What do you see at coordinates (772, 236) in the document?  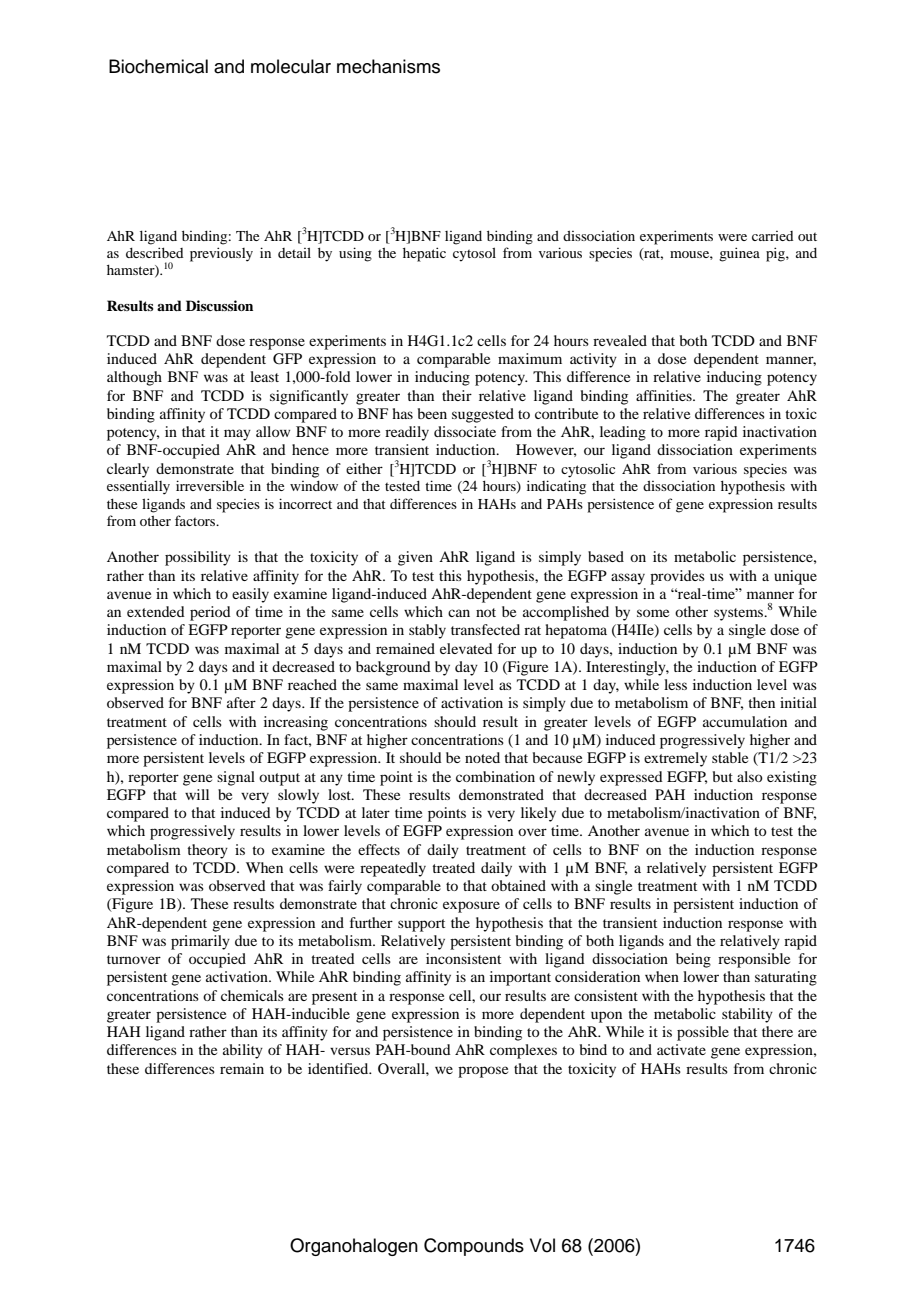 I see `carried` at bounding box center [772, 236].
